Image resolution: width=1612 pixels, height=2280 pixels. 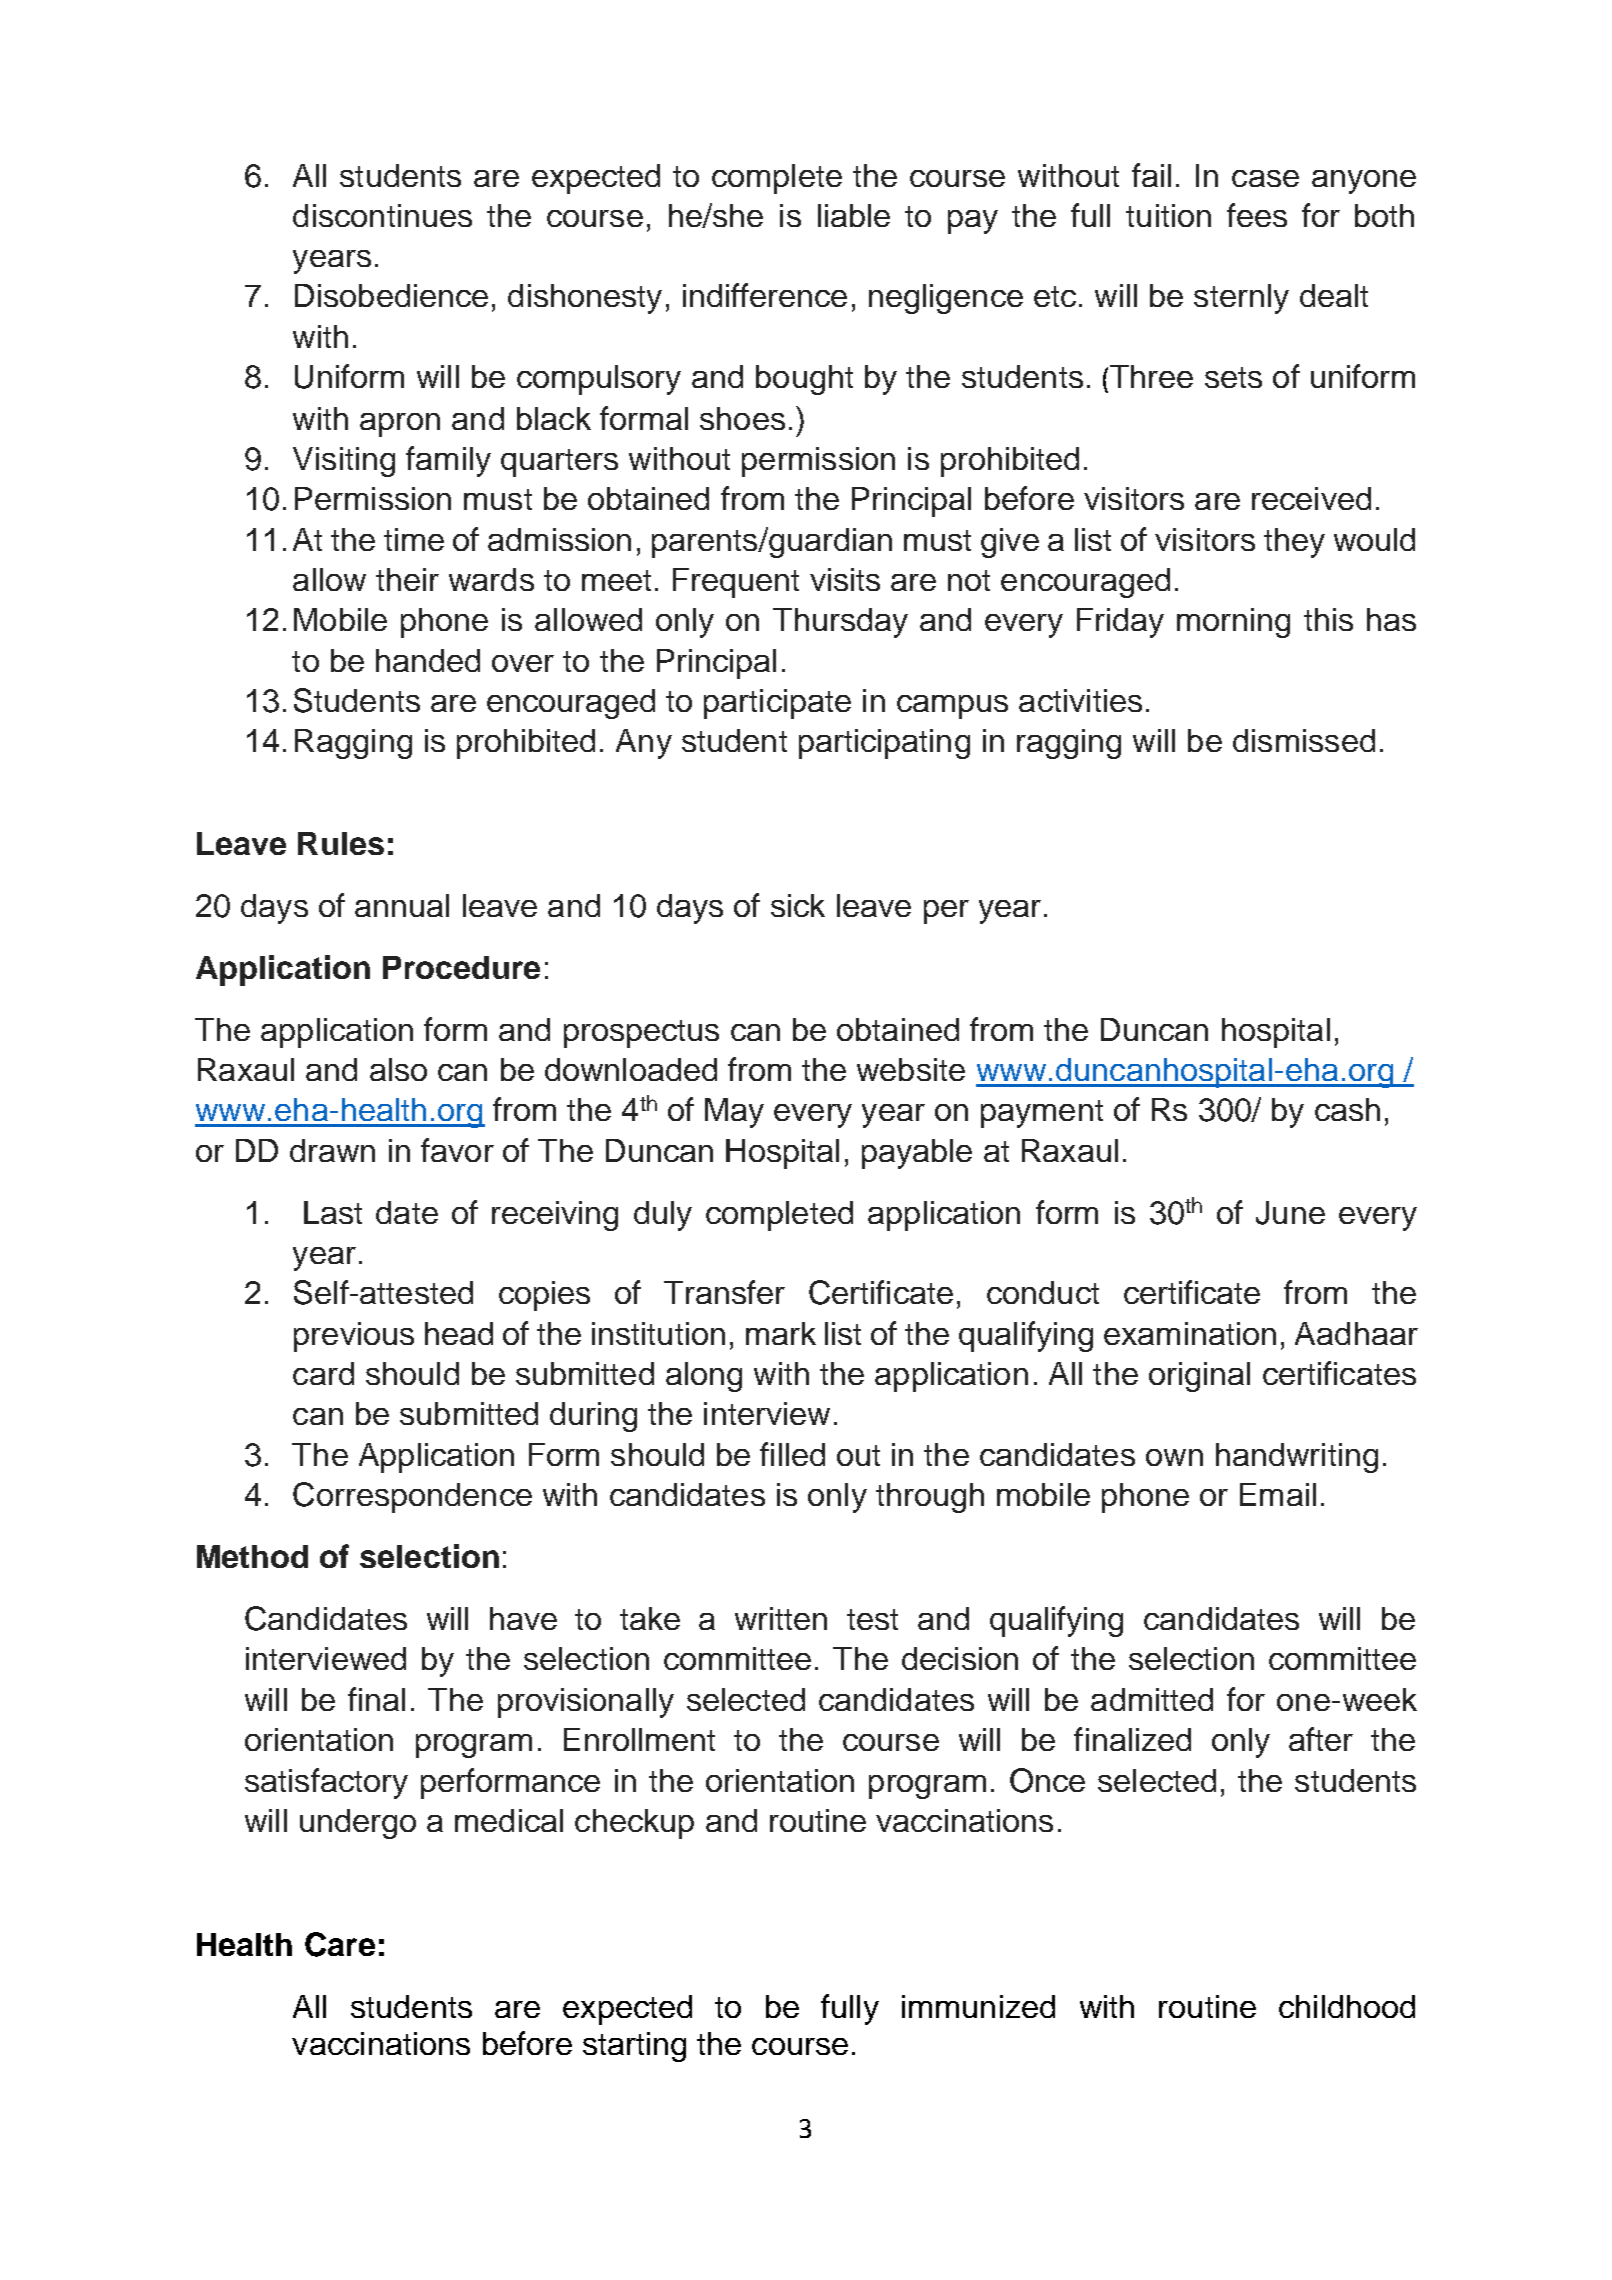 What do you see at coordinates (1347, 1109) in the document?
I see `cash` at bounding box center [1347, 1109].
